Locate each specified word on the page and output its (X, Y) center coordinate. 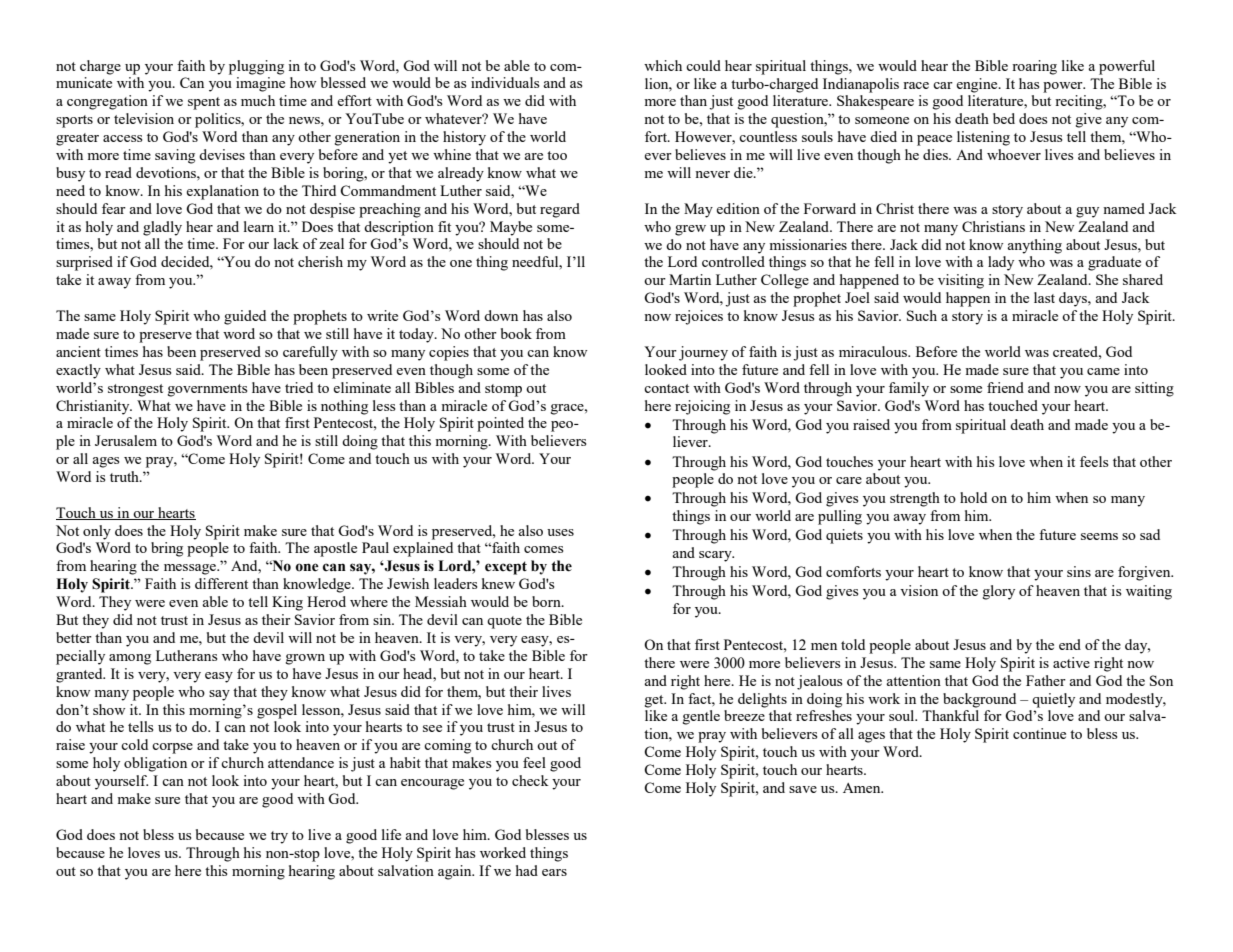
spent (204, 103)
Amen (863, 788)
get (655, 701)
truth (125, 476)
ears (554, 872)
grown (305, 659)
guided (245, 317)
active (1071, 662)
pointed (500, 424)
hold (973, 497)
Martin (690, 279)
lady (1001, 263)
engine (978, 85)
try (279, 837)
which (663, 65)
